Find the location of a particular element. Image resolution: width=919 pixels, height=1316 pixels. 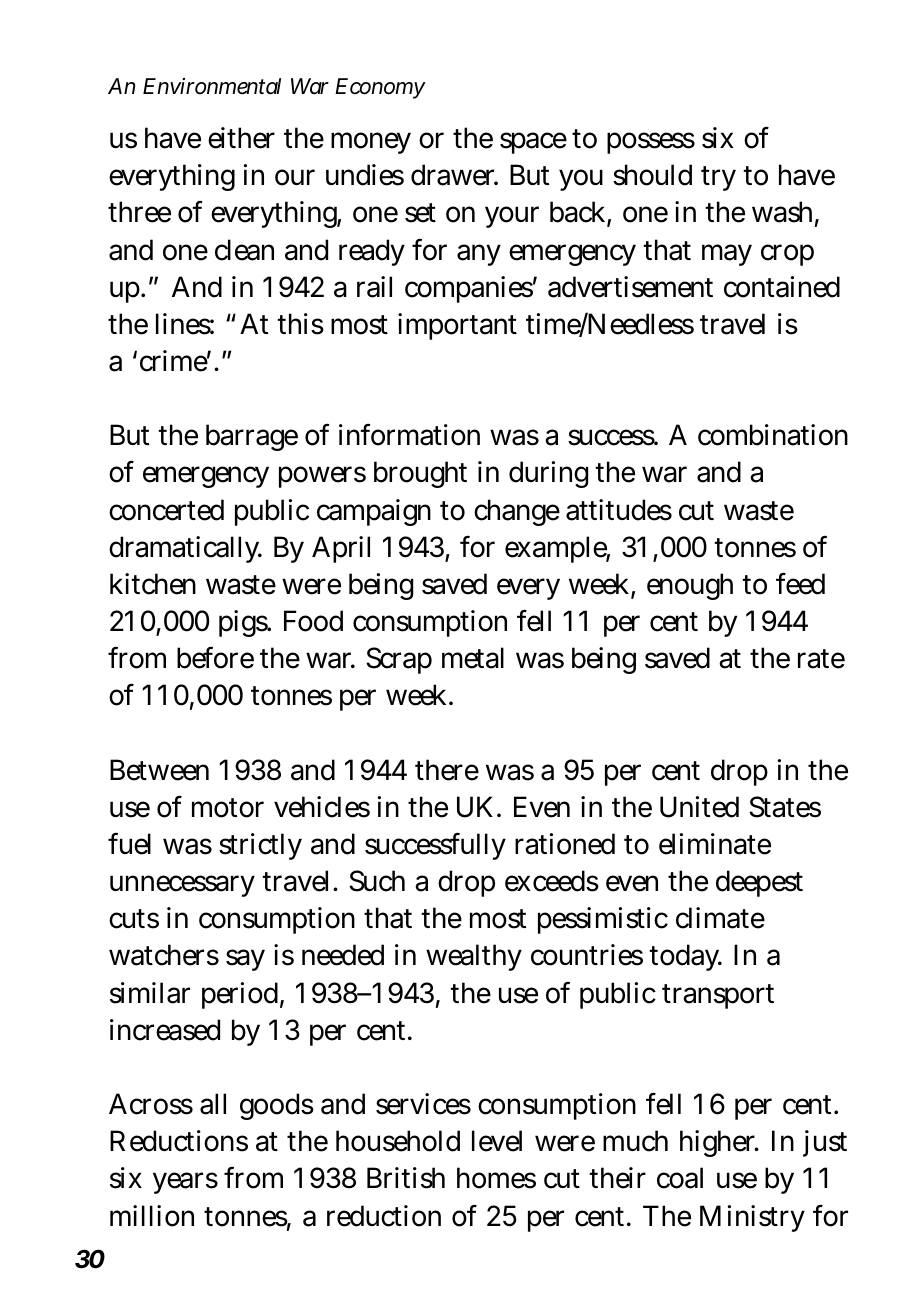

years is located at coordinates (185, 1183).
